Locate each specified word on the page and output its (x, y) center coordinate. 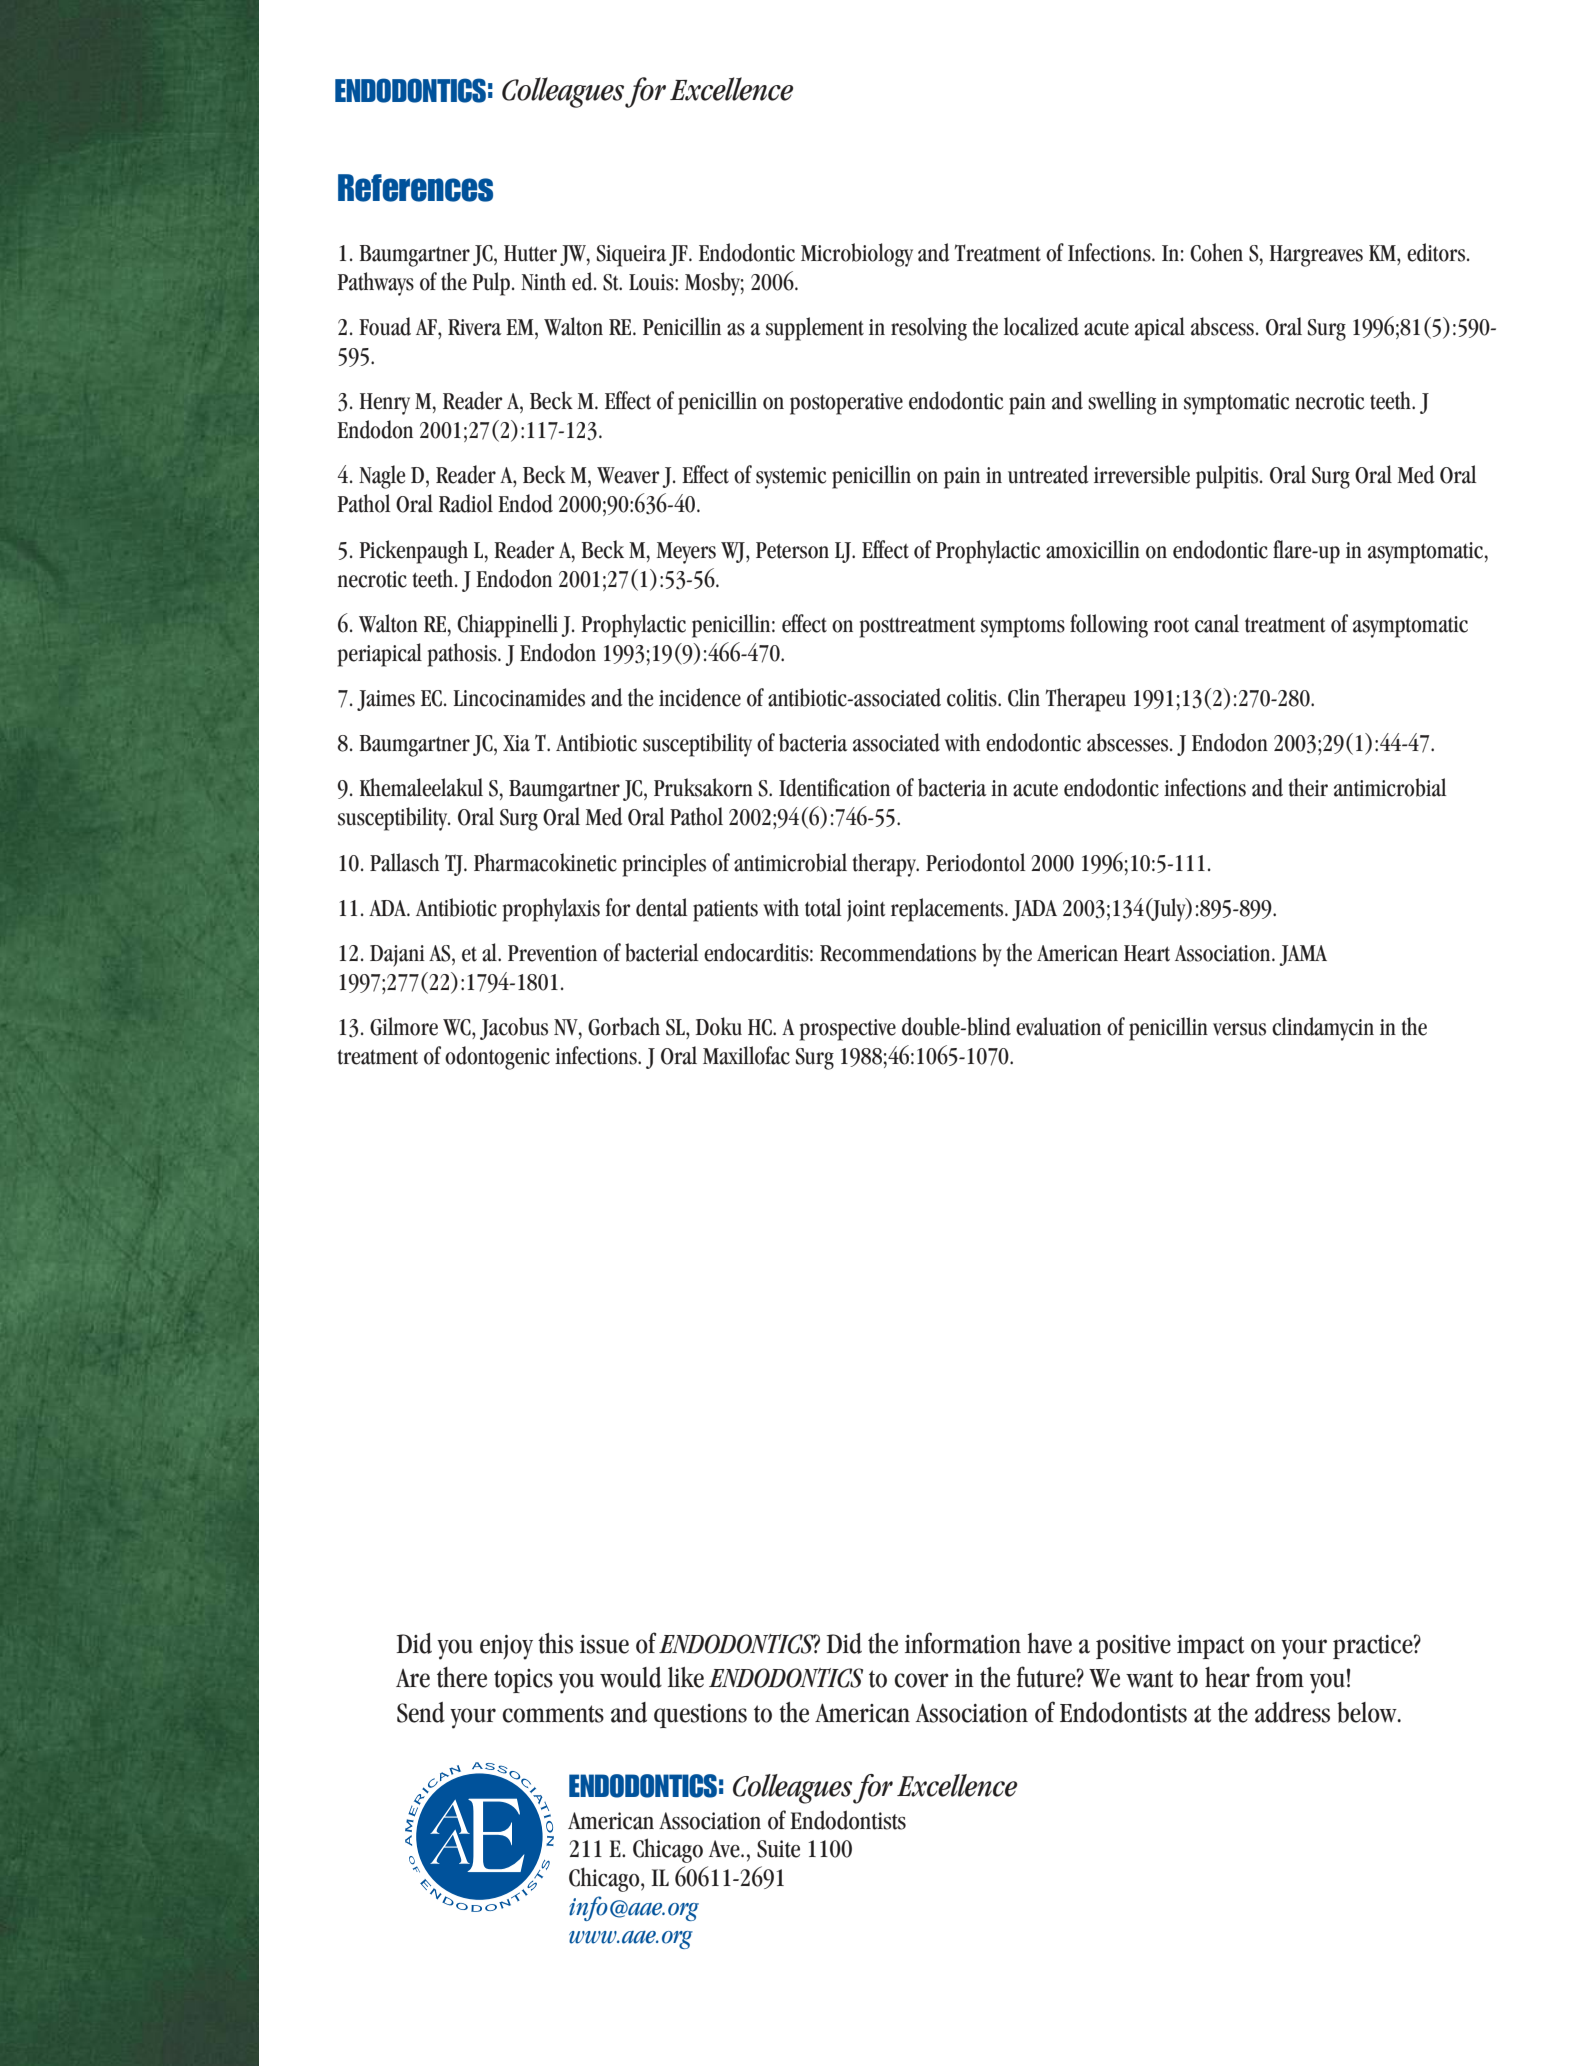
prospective (848, 1030)
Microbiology (857, 255)
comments (553, 1714)
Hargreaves (1316, 256)
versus (1239, 1029)
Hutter (530, 253)
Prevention (552, 953)
